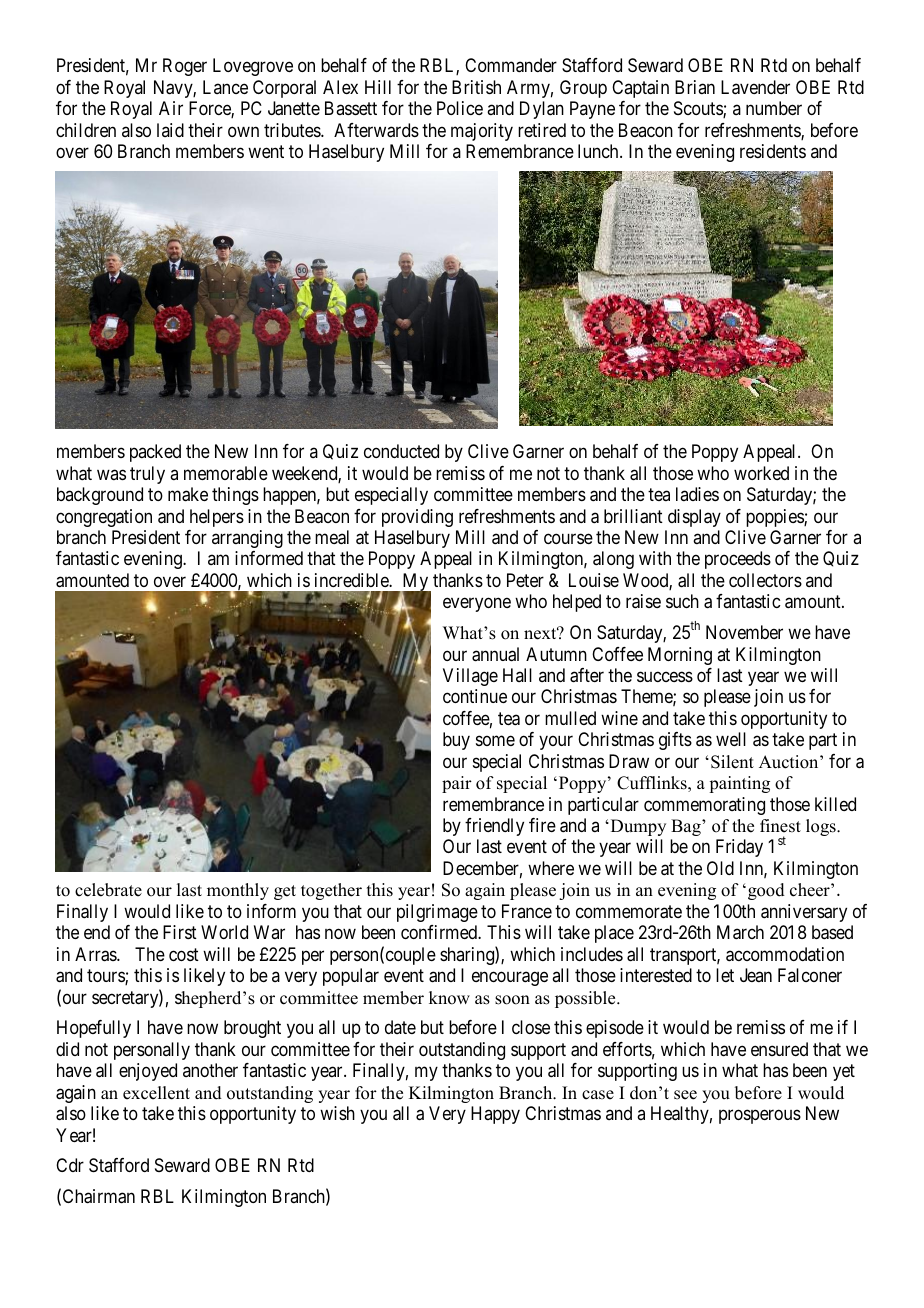 Image resolution: width=924 pixels, height=1308 pixels. What do you see at coordinates (247, 539) in the screenshot?
I see `arranging` at bounding box center [247, 539].
